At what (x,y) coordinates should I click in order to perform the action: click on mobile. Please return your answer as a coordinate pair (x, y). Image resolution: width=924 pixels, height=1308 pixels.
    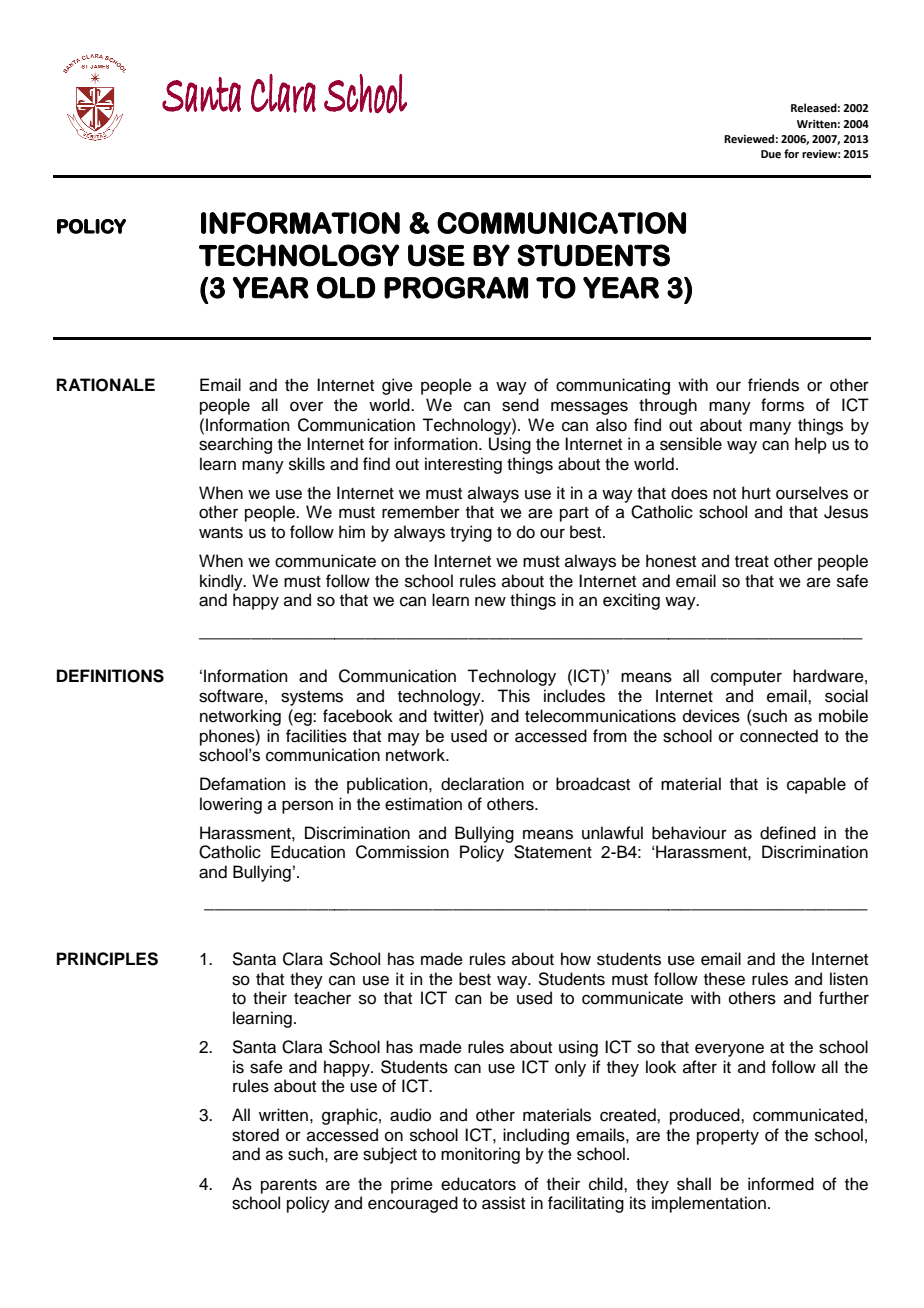
    Looking at the image, I should click on (843, 716).
